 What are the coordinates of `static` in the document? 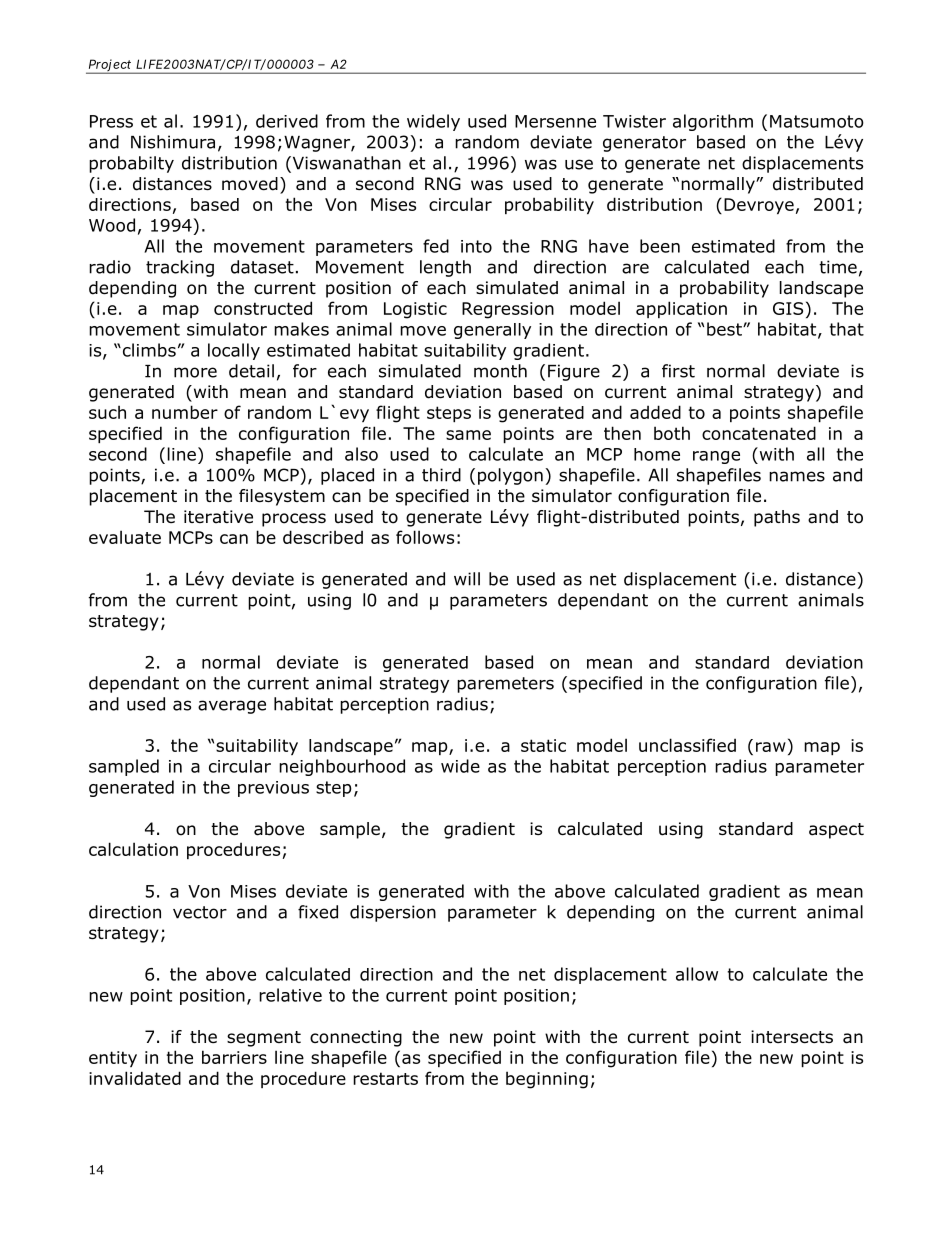 It's located at (543, 745).
